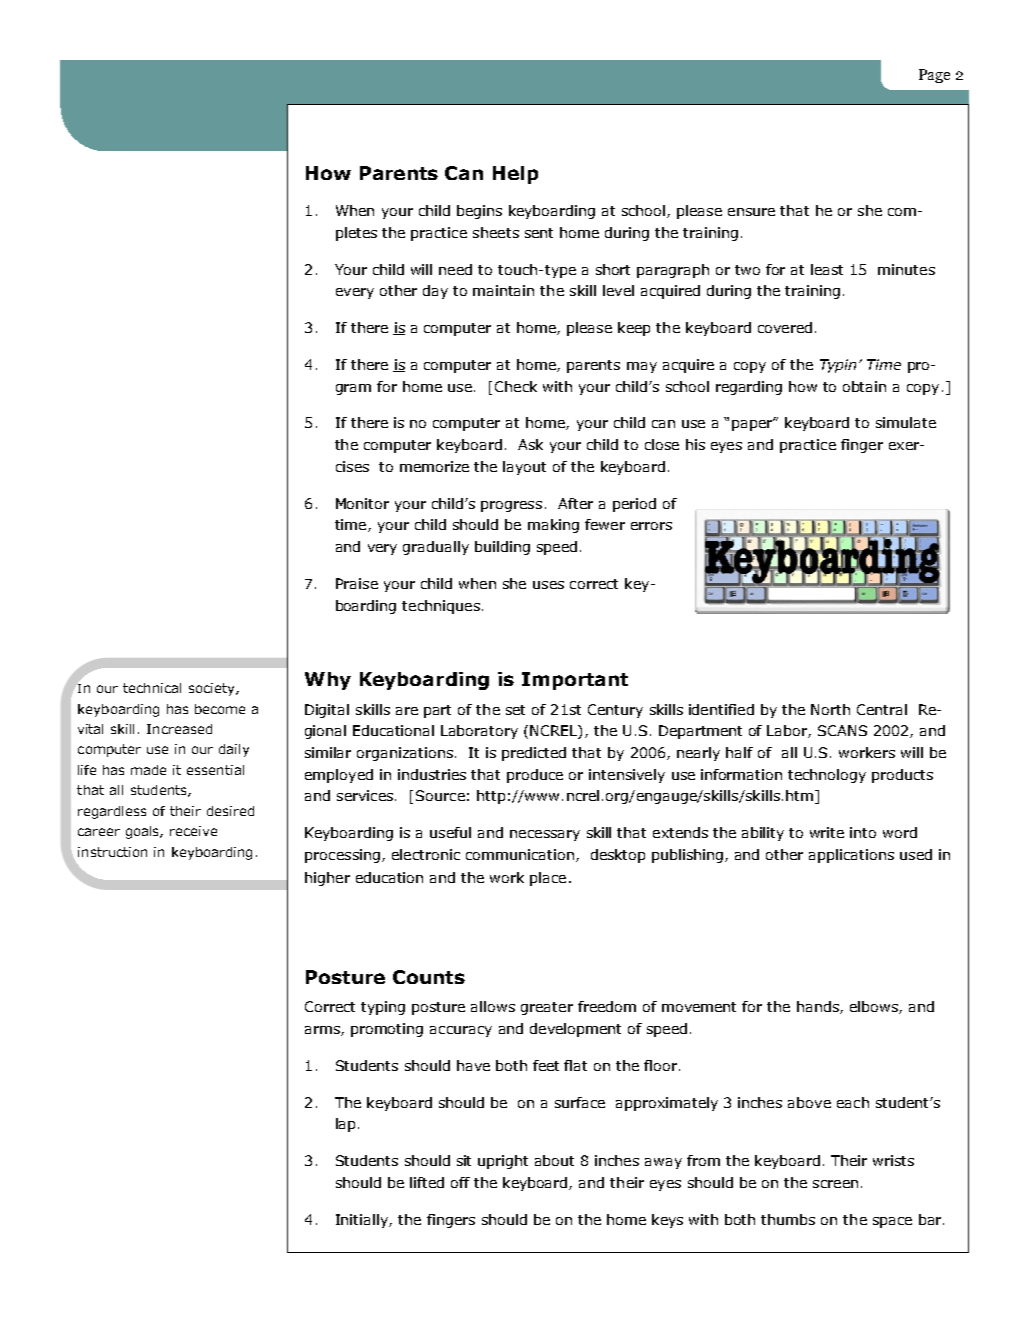 The image size is (1029, 1332). What do you see at coordinates (934, 76) in the screenshot?
I see `Page` at bounding box center [934, 76].
